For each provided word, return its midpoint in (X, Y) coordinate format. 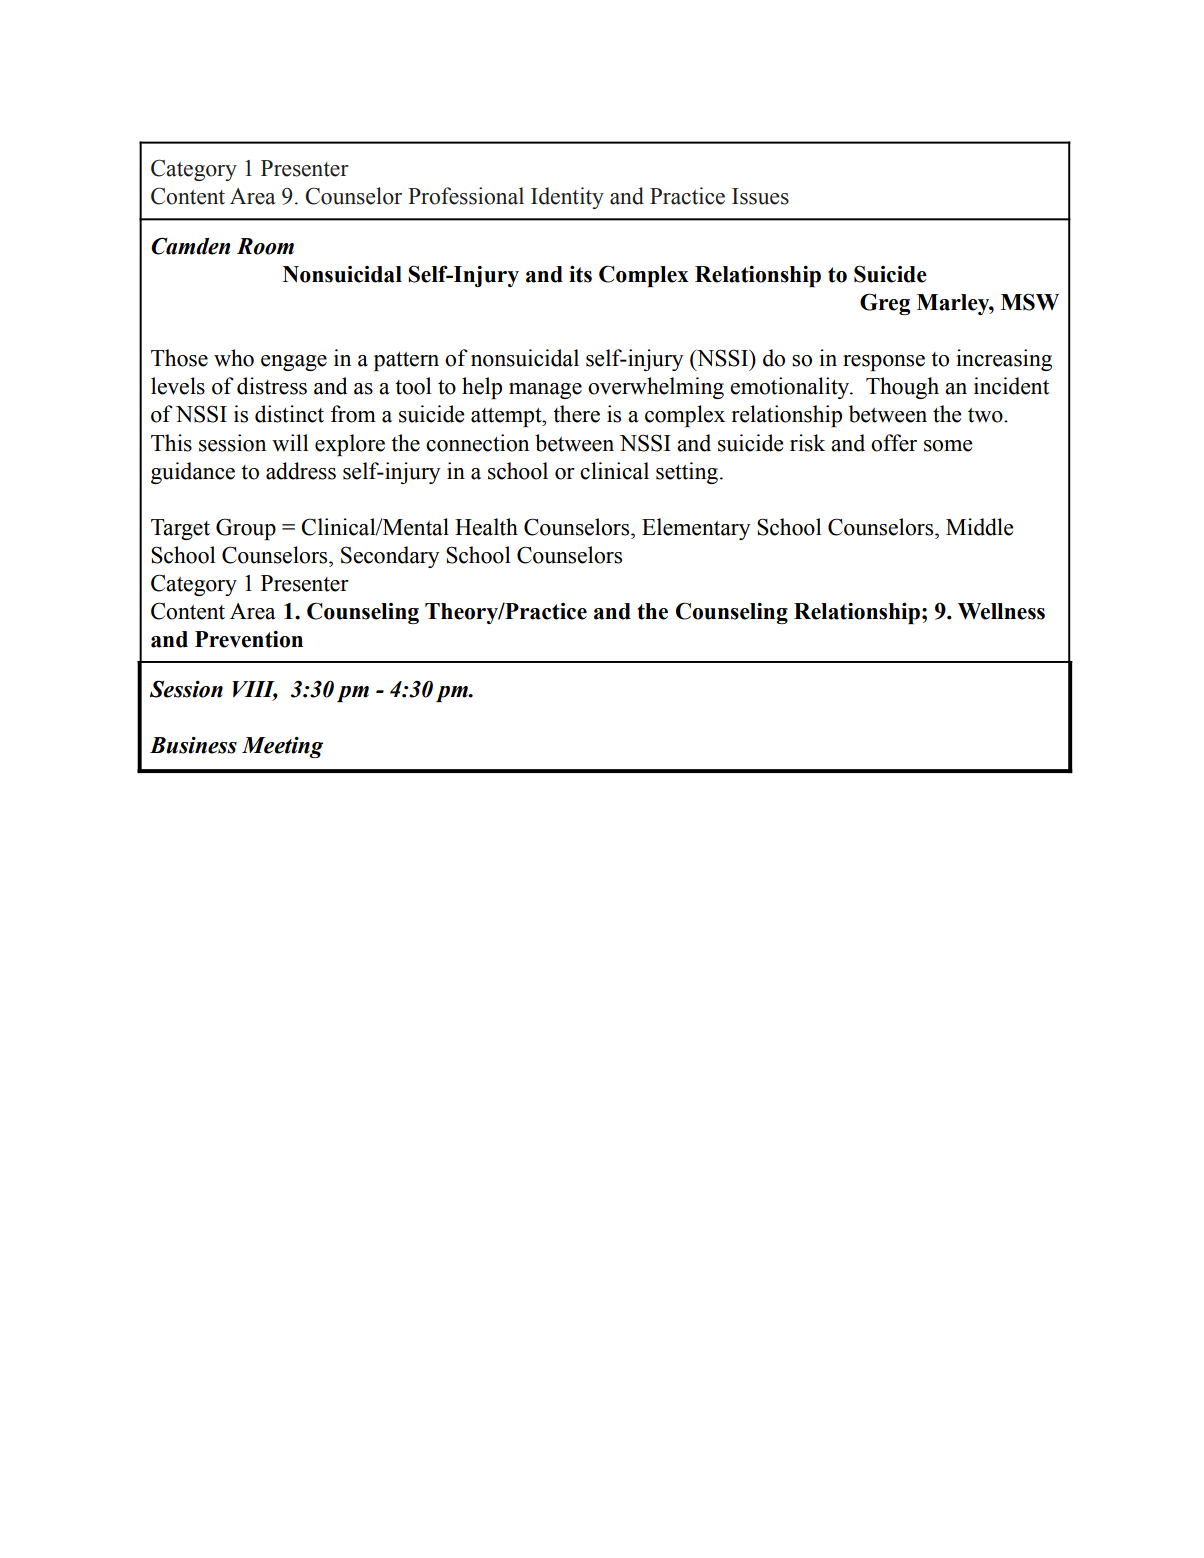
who (234, 358)
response (884, 363)
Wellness (1001, 611)
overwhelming (656, 388)
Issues (760, 196)
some (948, 446)
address (301, 471)
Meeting (282, 747)
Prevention (249, 639)
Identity (567, 198)
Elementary (696, 529)
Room (265, 246)
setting (687, 473)
